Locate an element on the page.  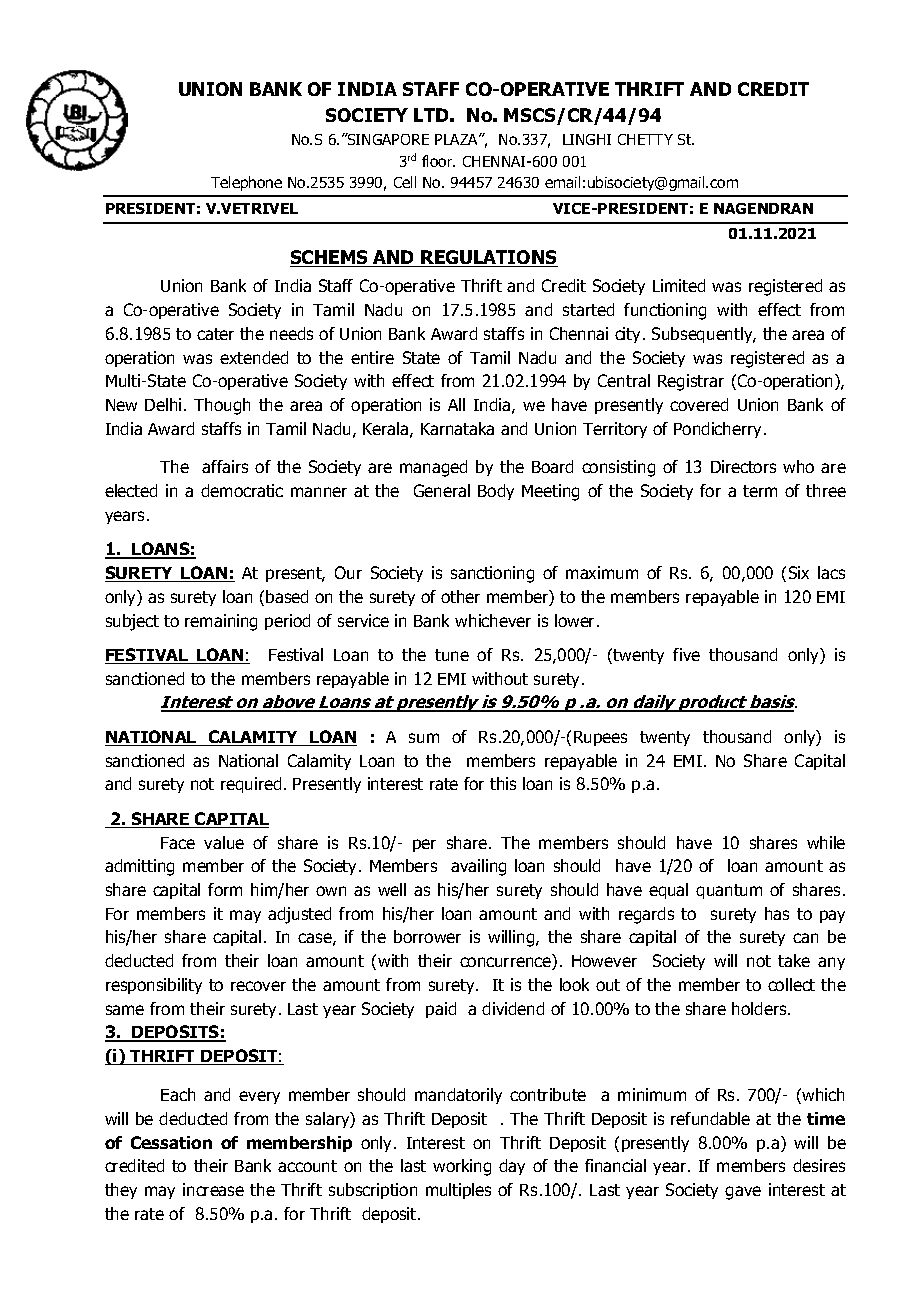
Telephone is located at coordinates (246, 183).
